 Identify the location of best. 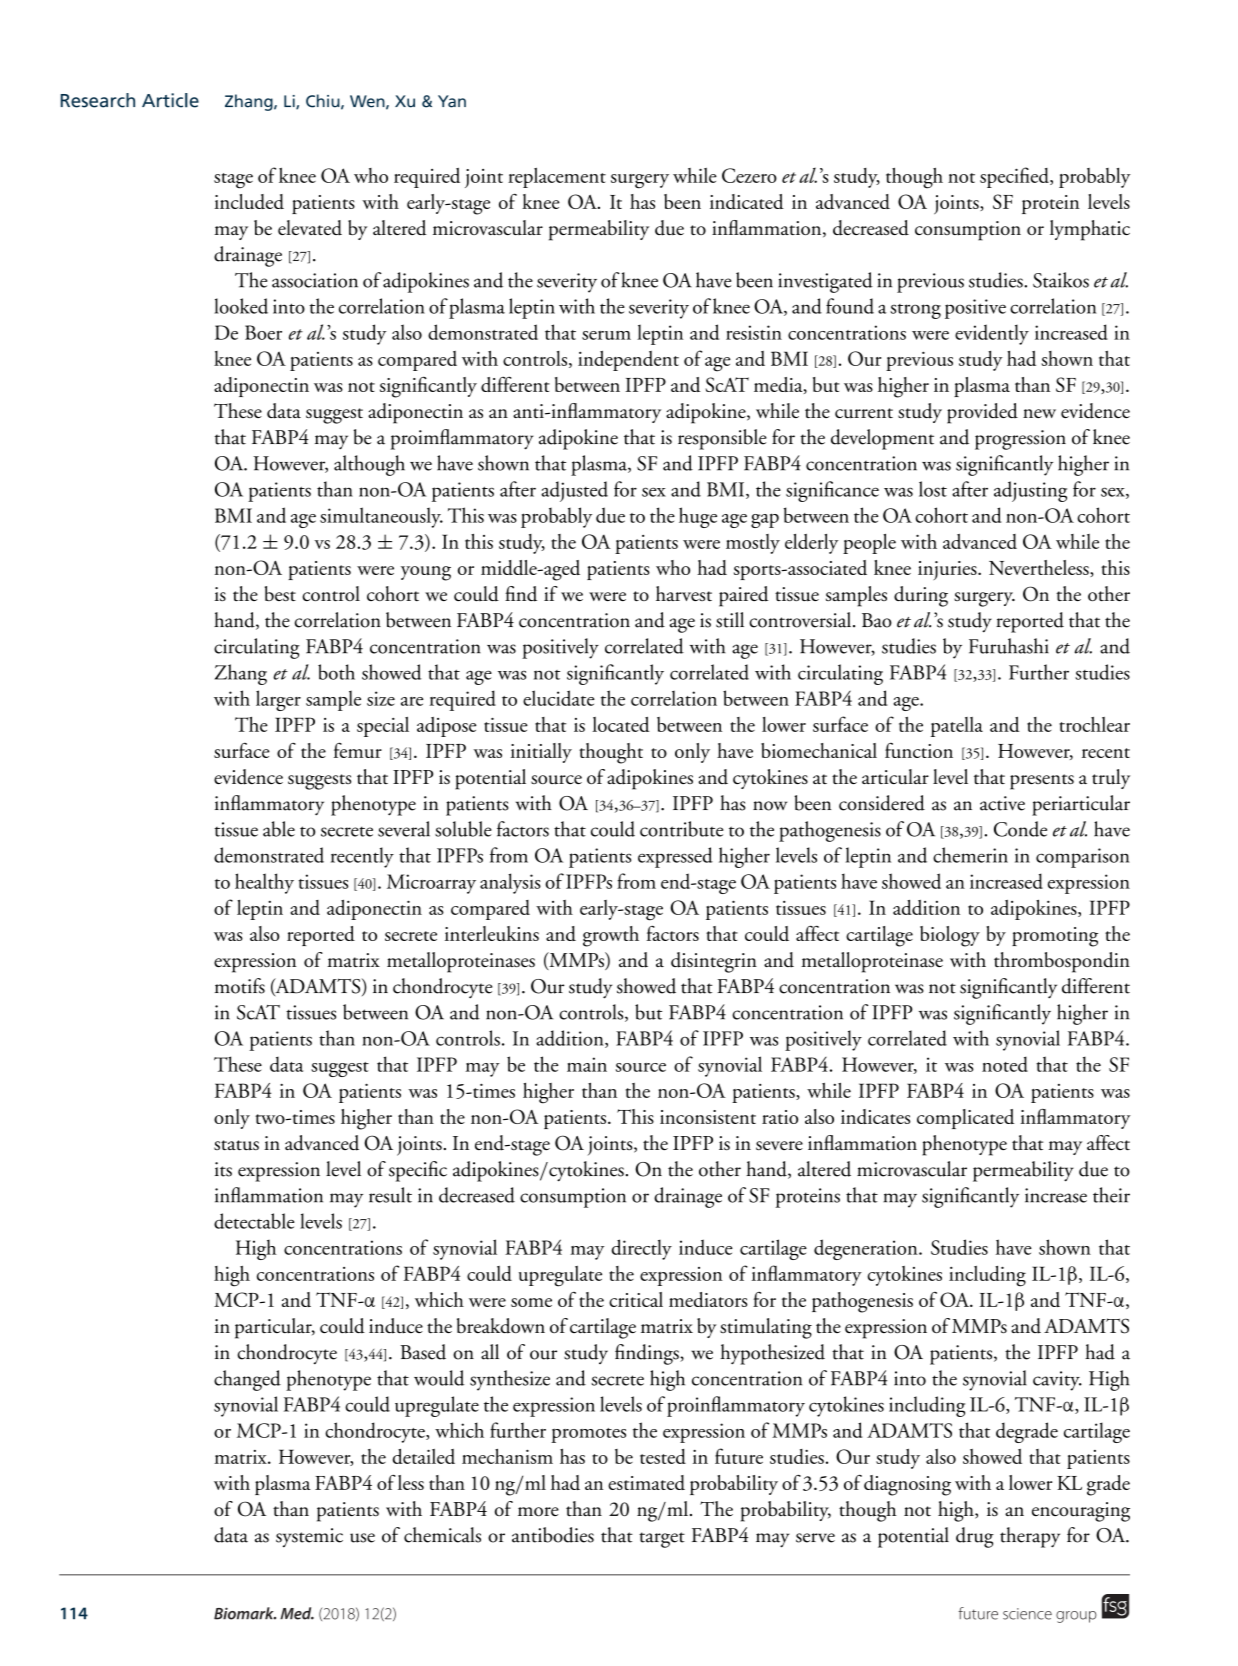
(280, 593).
